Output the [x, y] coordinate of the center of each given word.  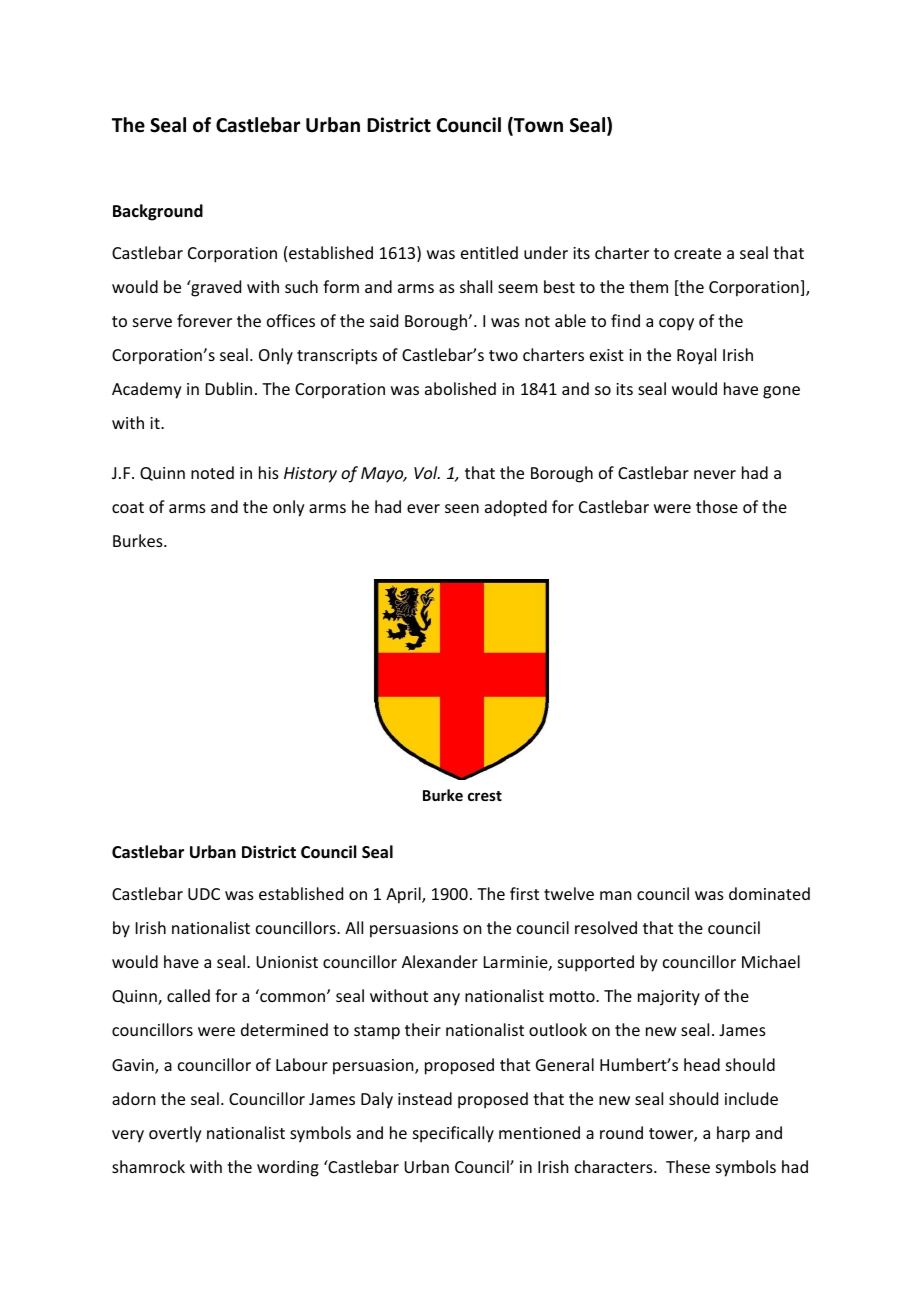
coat [128, 507]
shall [476, 286]
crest [485, 796]
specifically [453, 1134]
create [697, 253]
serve [152, 322]
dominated [769, 893]
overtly [175, 1134]
